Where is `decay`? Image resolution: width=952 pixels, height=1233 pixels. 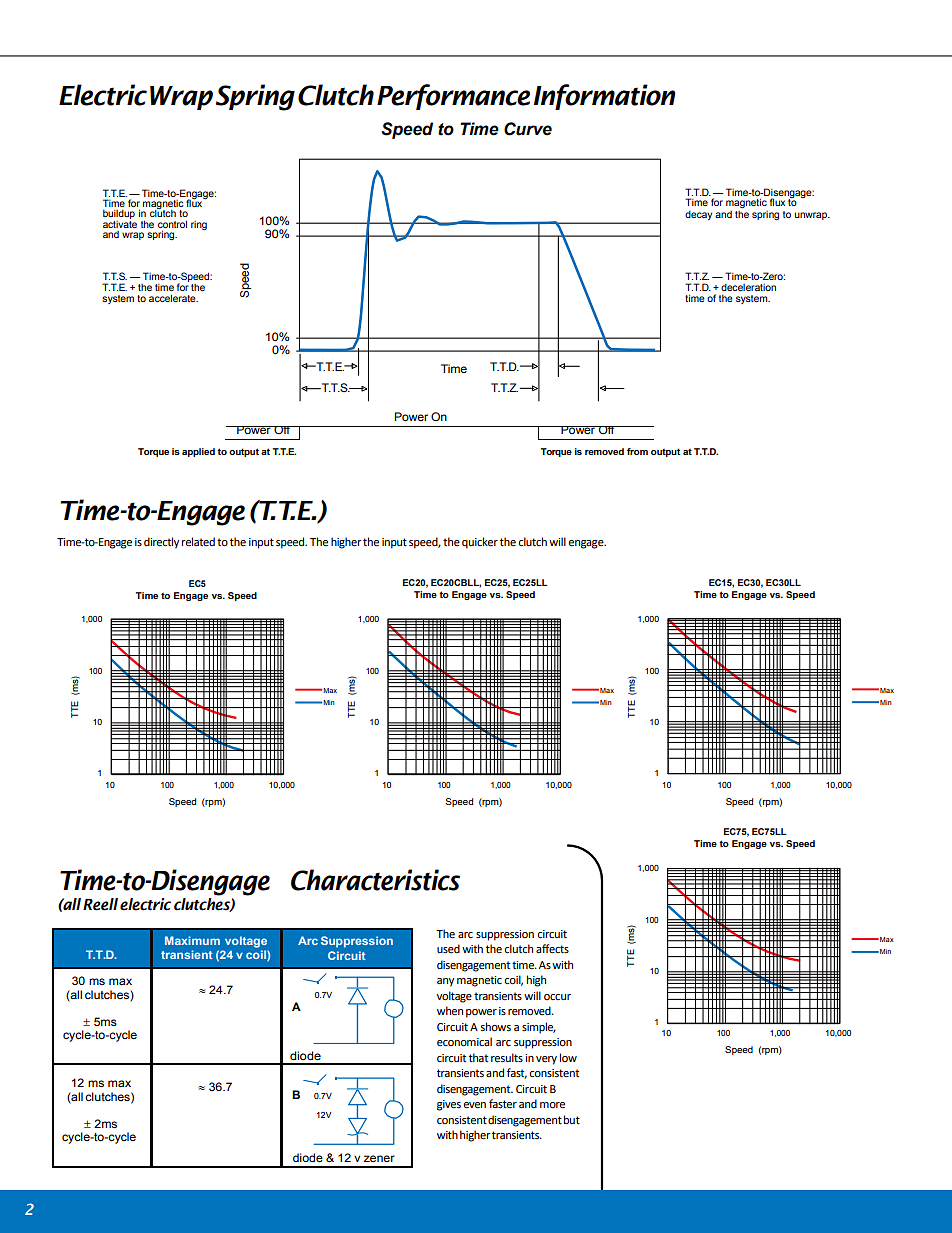
decay is located at coordinates (698, 215).
